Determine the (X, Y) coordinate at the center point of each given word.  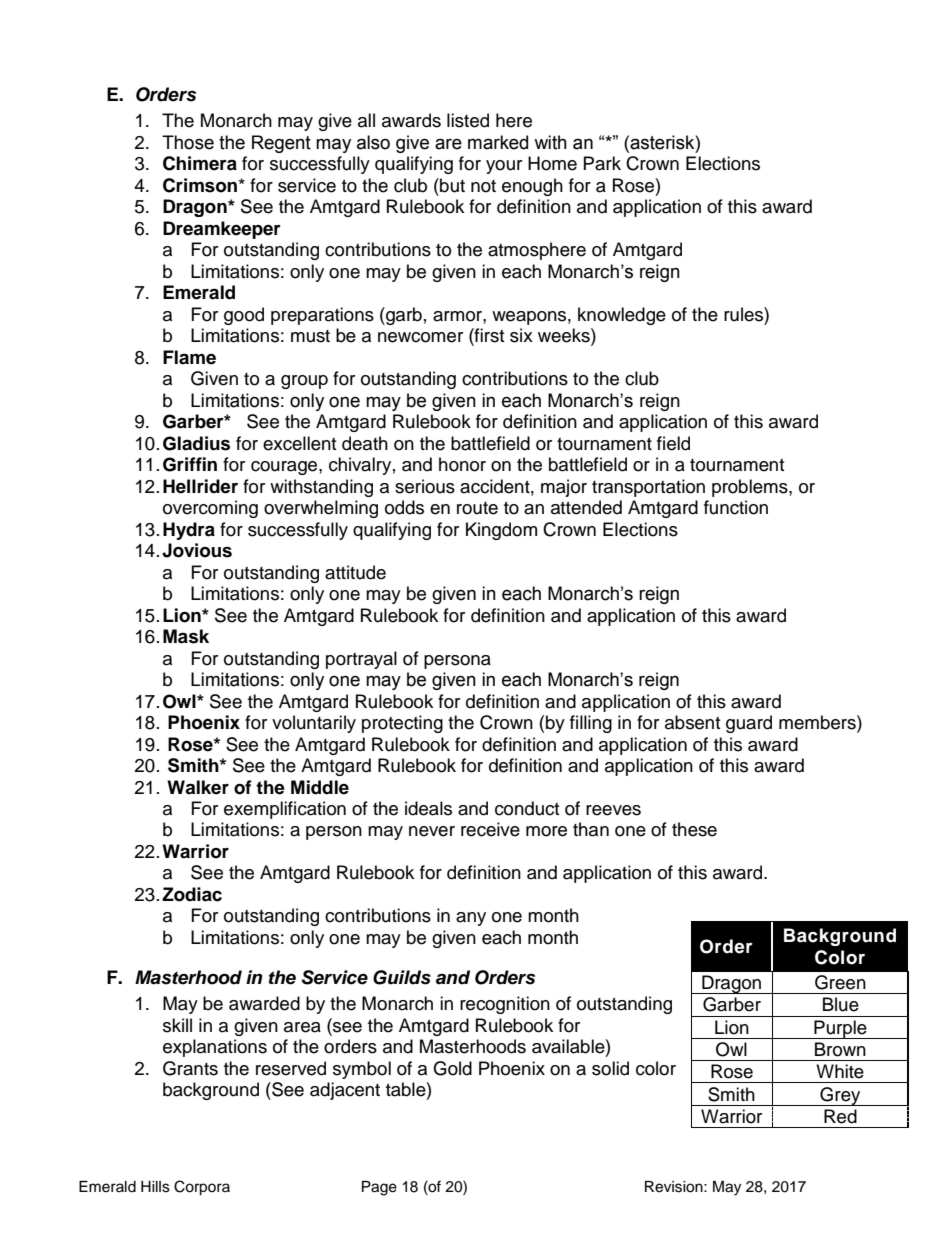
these (694, 829)
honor (462, 464)
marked (498, 142)
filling (591, 724)
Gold (452, 1068)
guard (749, 724)
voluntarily (314, 724)
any (471, 919)
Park (602, 163)
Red (840, 1116)
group (304, 382)
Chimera (200, 163)
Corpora (202, 1188)
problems (751, 488)
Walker (198, 787)
